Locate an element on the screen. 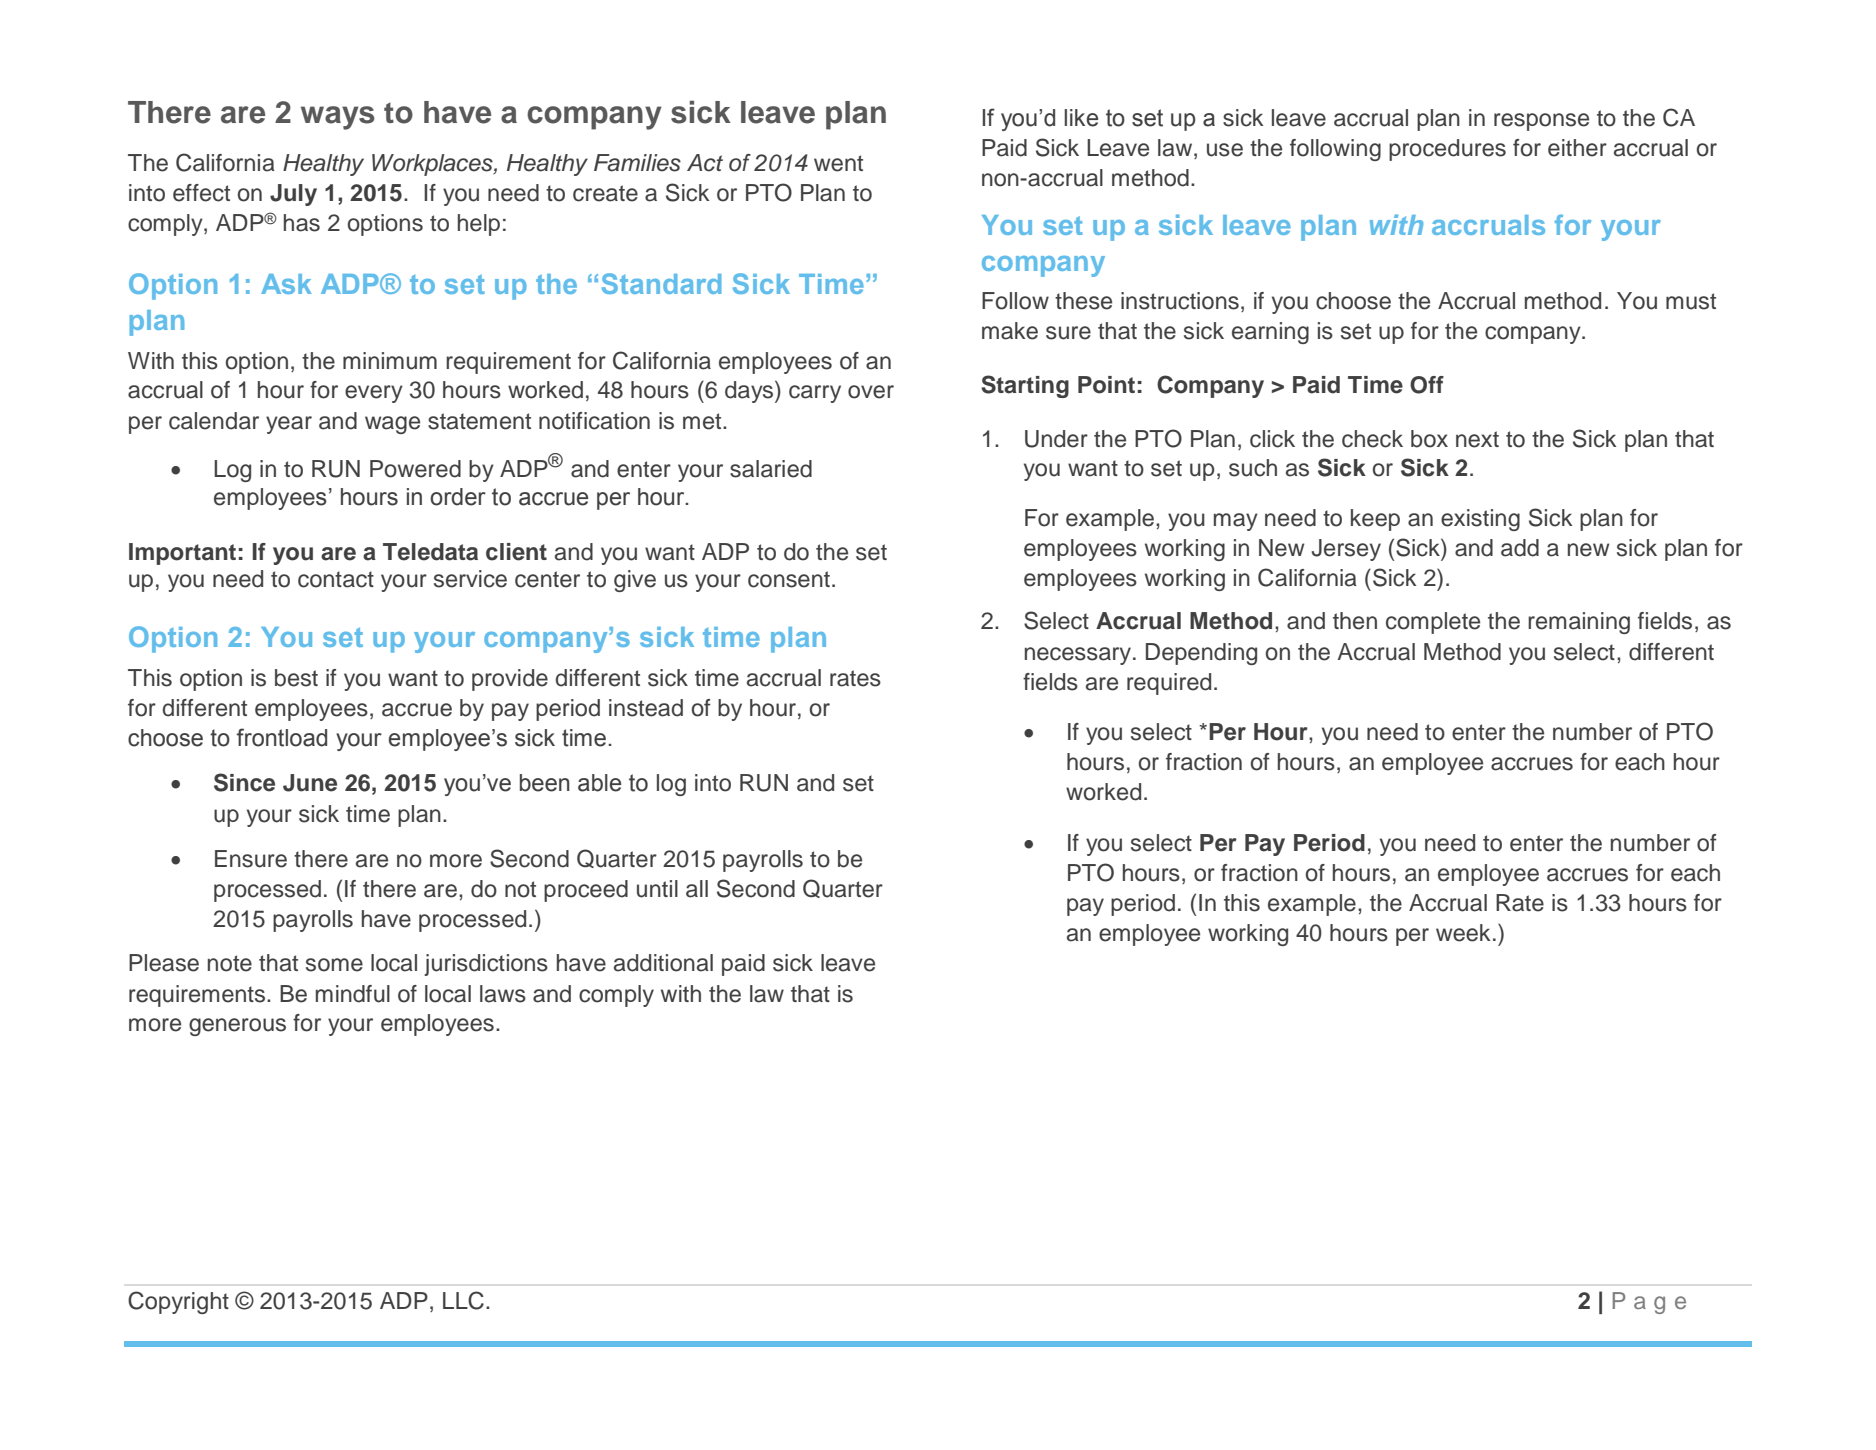 The width and height of the screenshot is (1876, 1450). existing is located at coordinates (1480, 520).
